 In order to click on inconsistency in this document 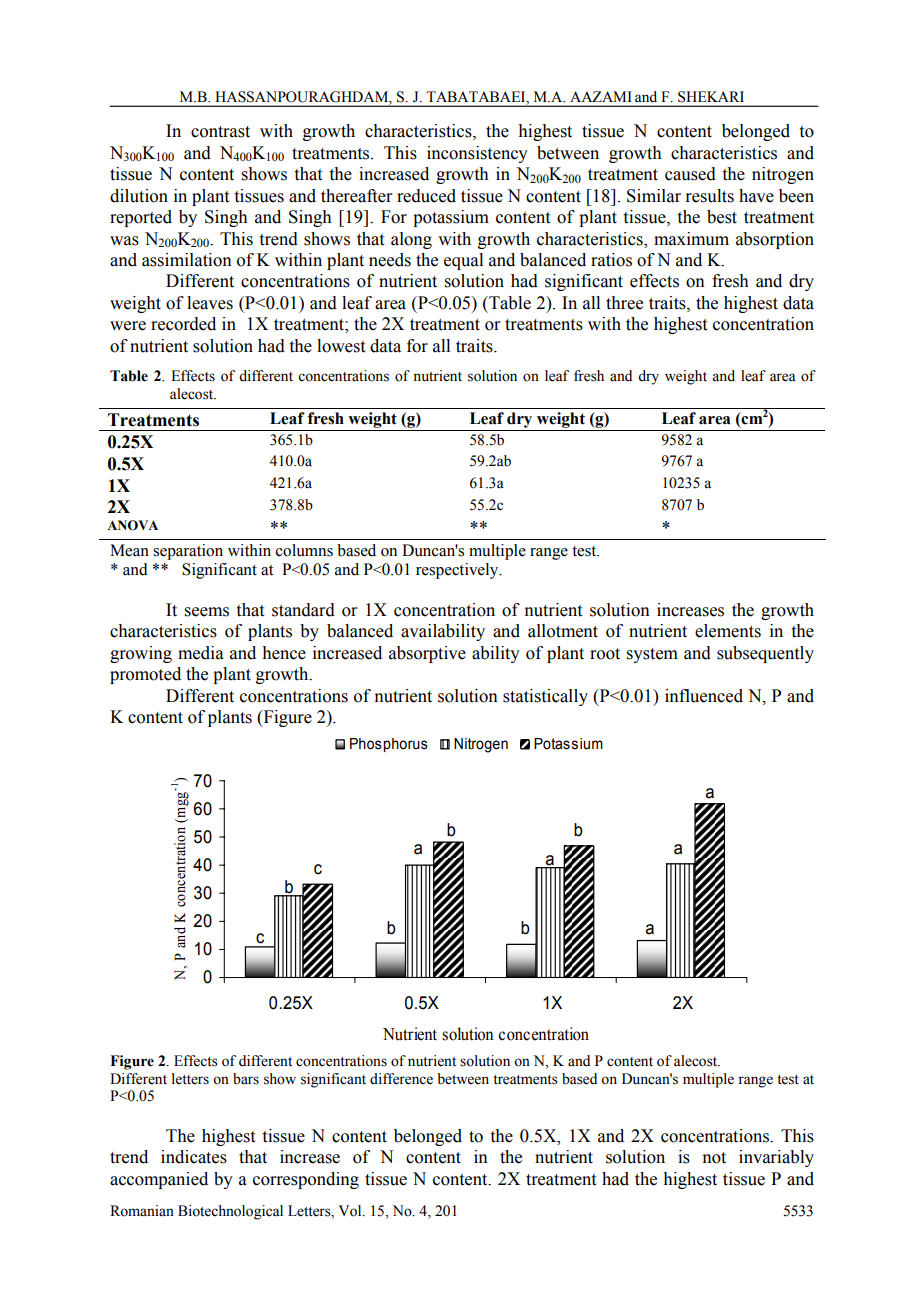, I will do `click(477, 154)`.
